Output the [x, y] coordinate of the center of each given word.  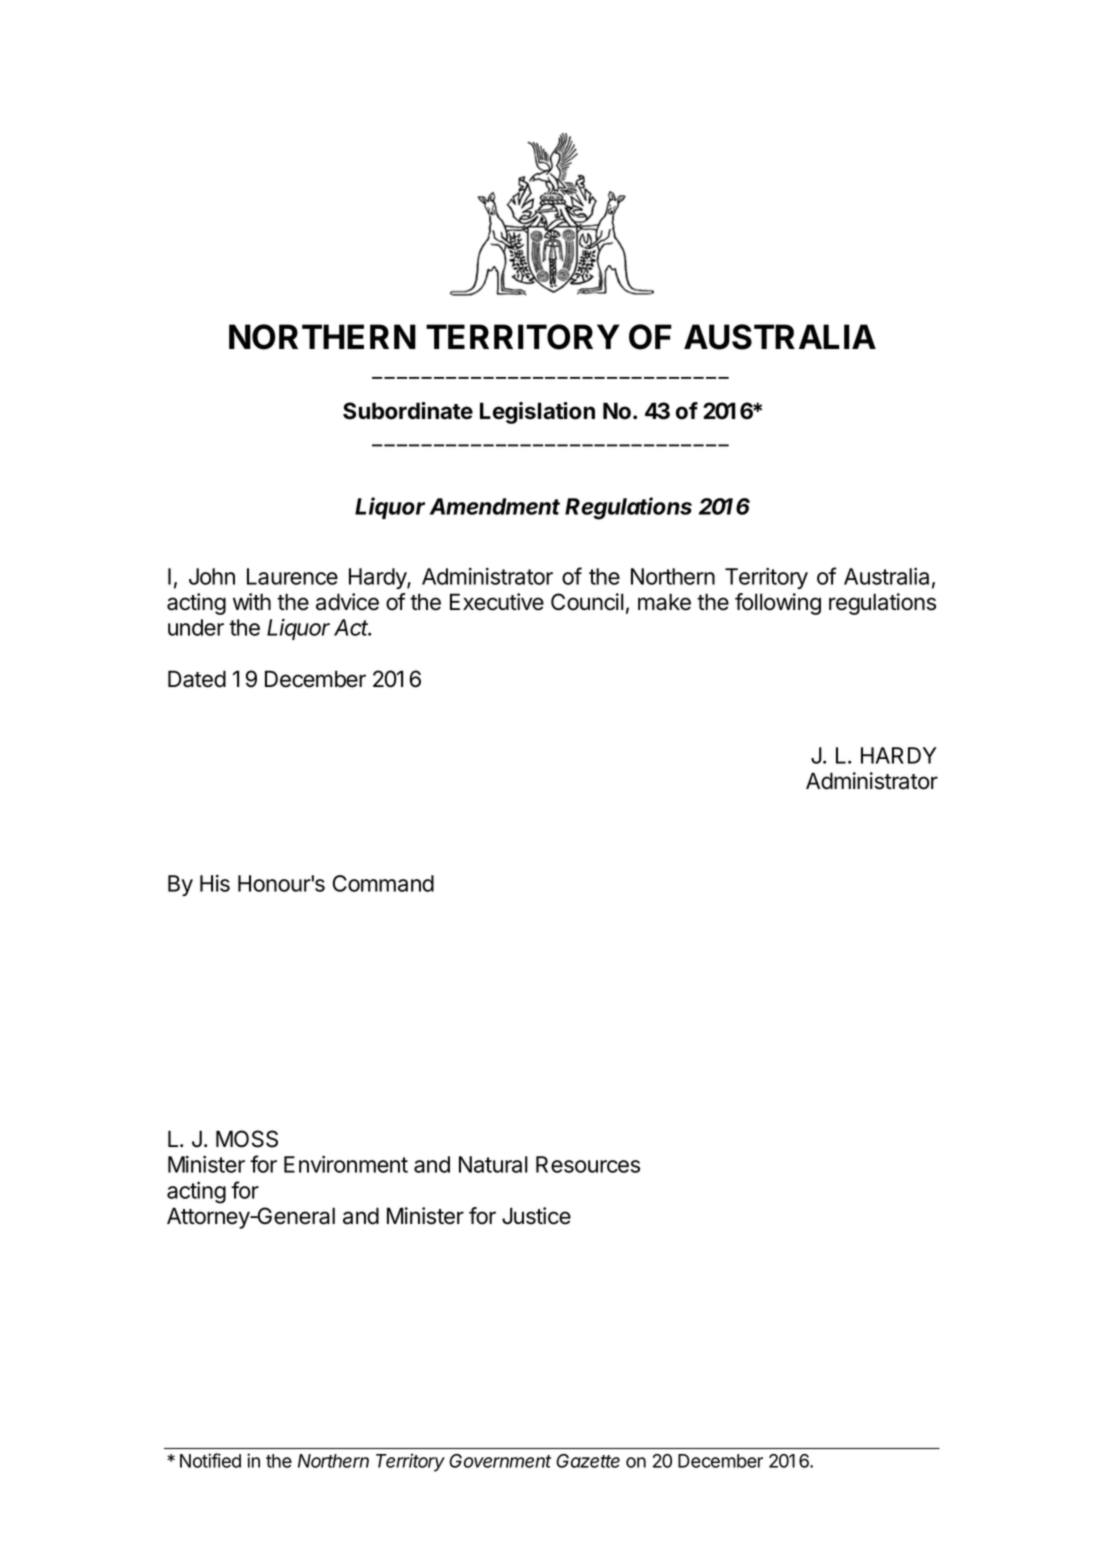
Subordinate [408, 411]
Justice [536, 1216]
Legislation [537, 413]
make [664, 602]
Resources [588, 1164]
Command [383, 883]
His [215, 883]
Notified [210, 1460]
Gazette [588, 1461]
